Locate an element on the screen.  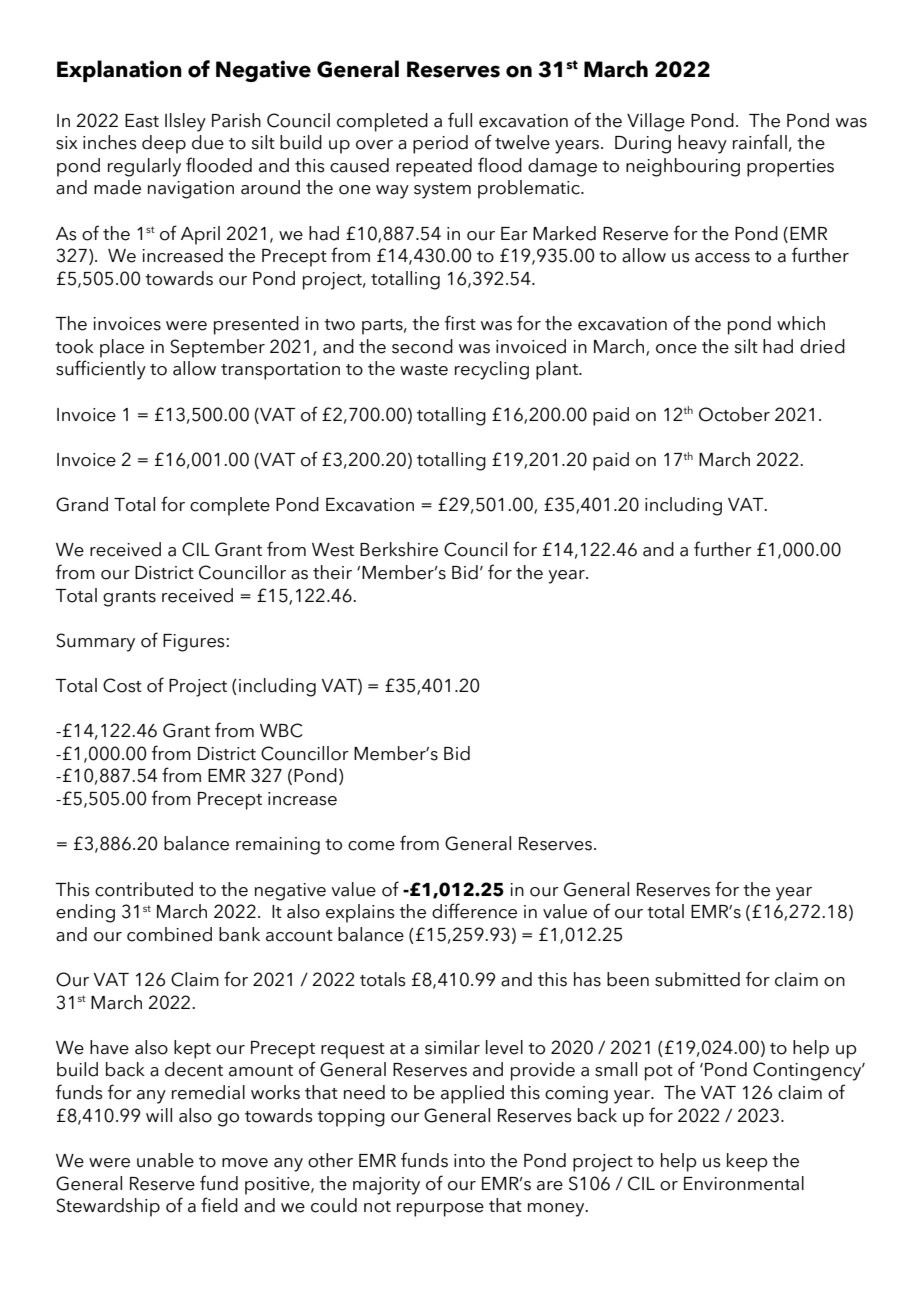
Figures is located at coordinates (194, 643).
